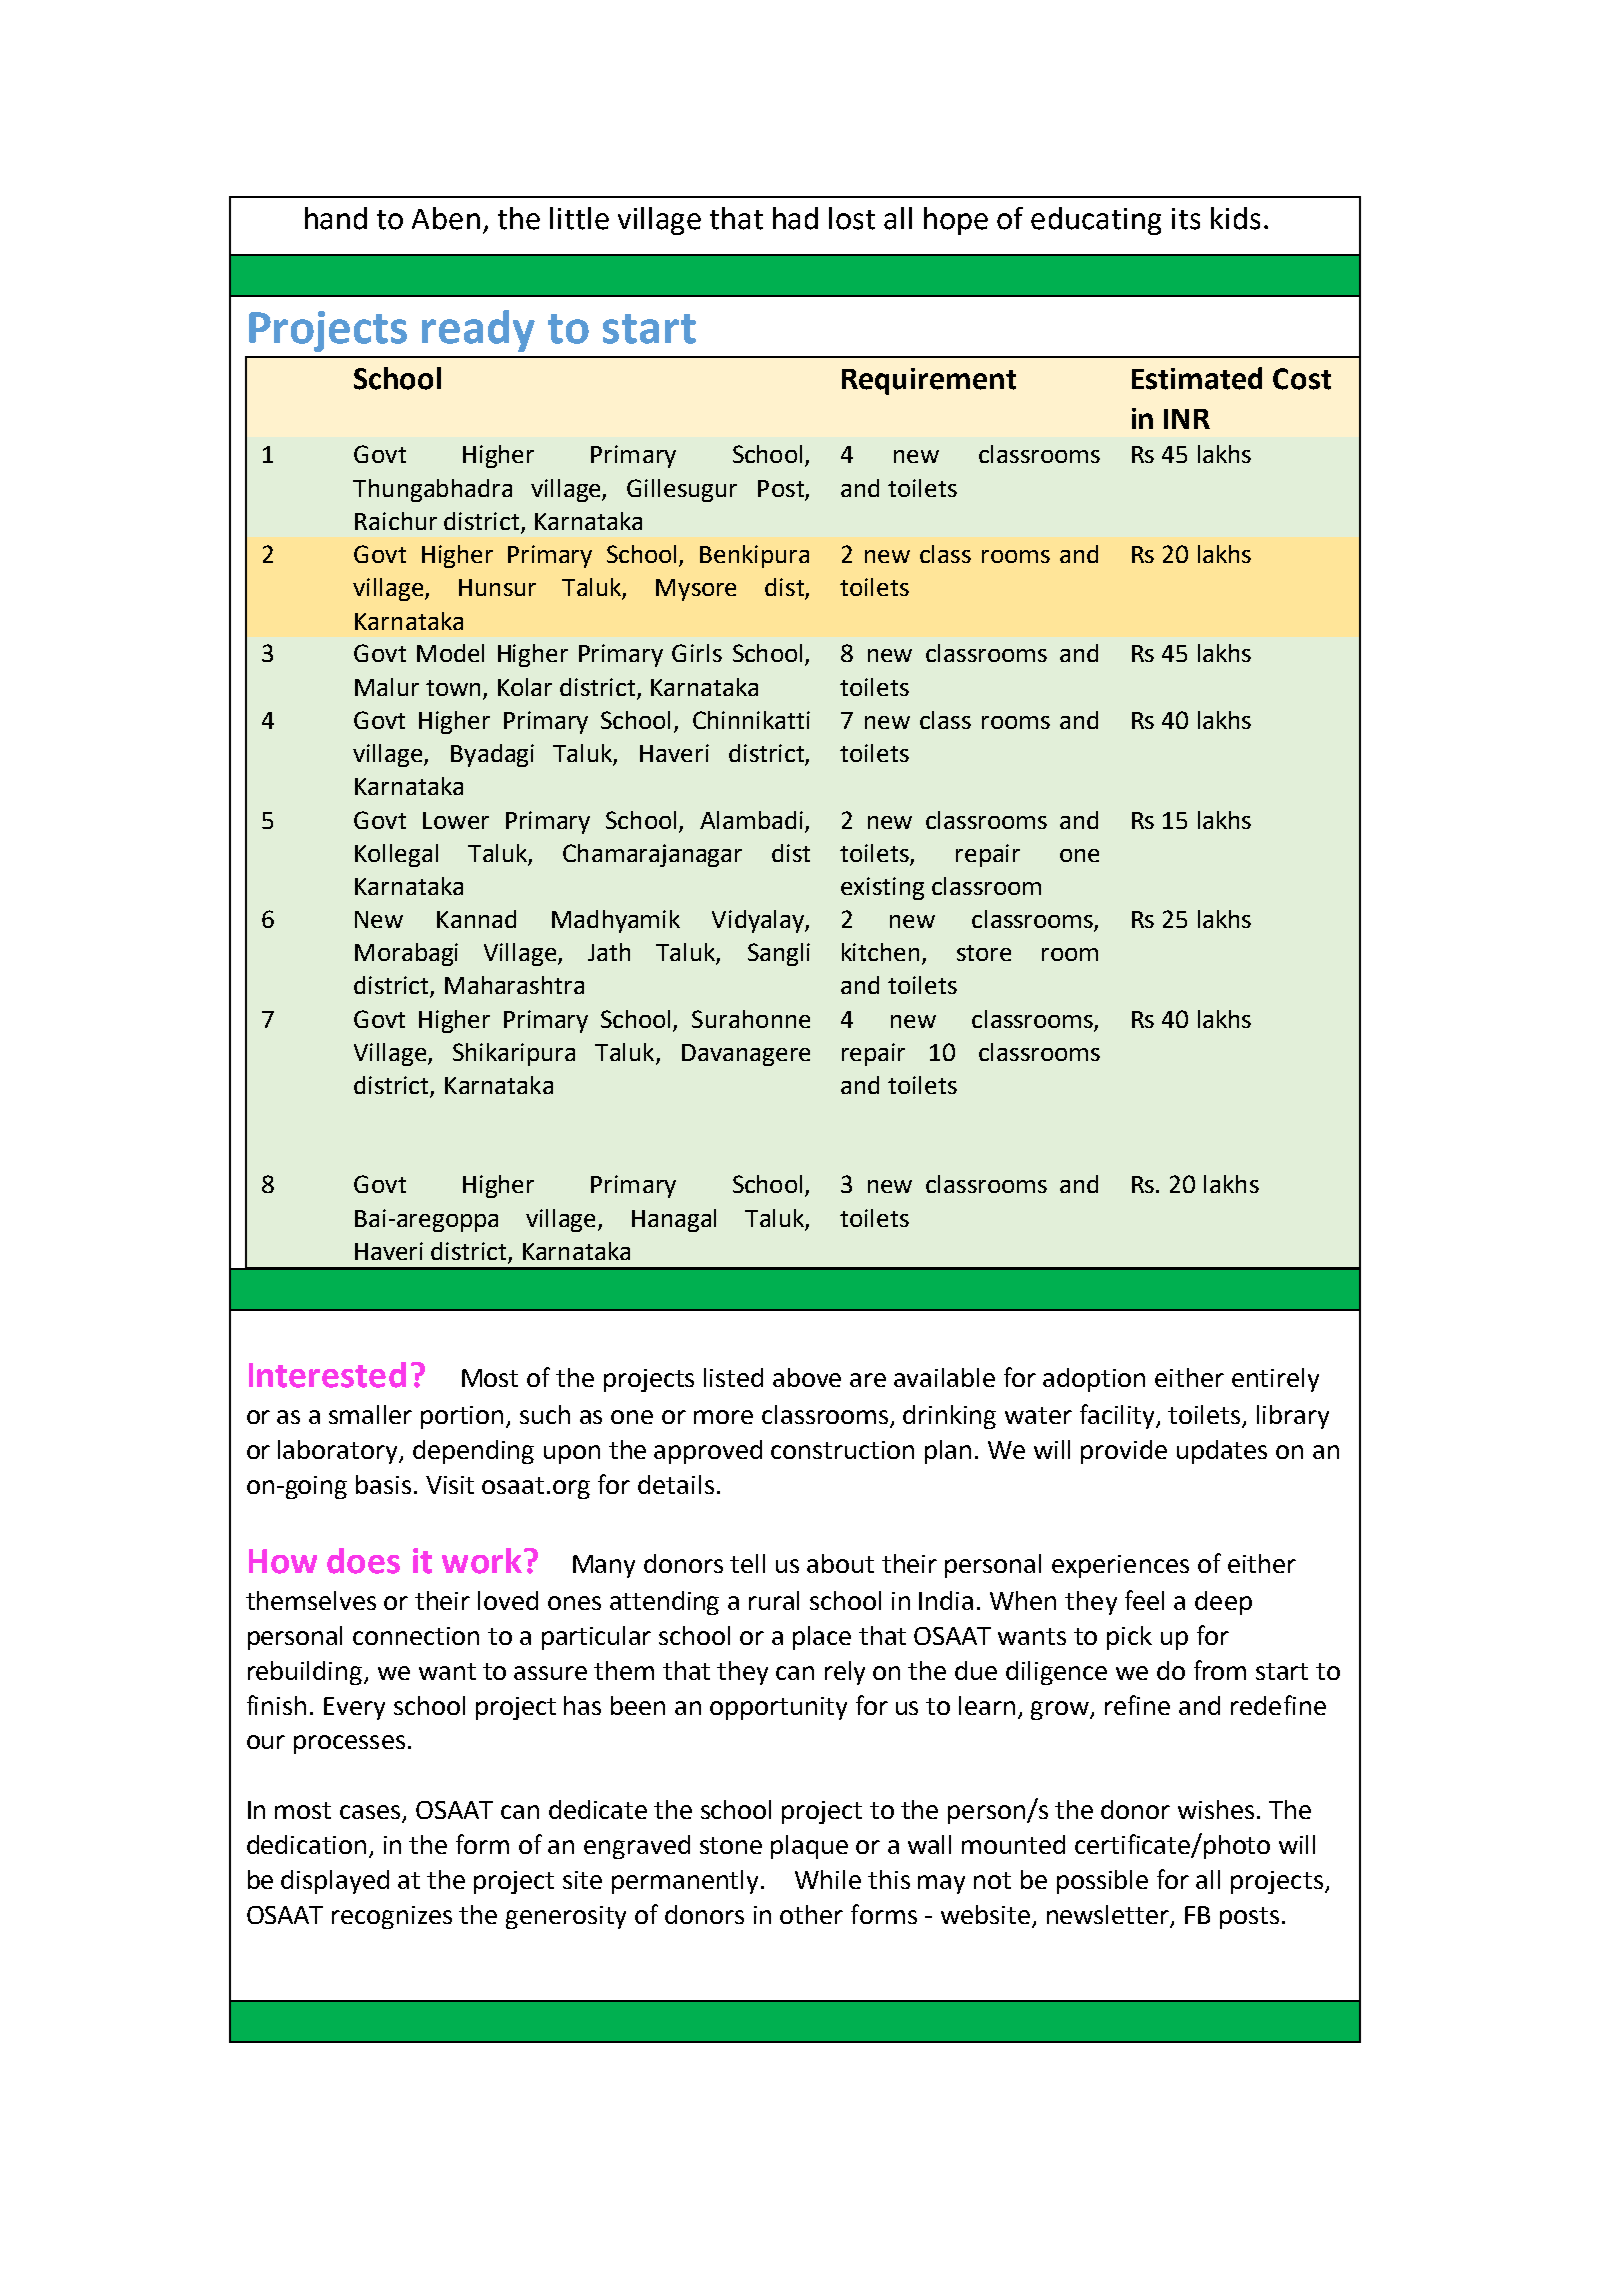 This page has height=2289, width=1618. I want to click on its, so click(1186, 219).
